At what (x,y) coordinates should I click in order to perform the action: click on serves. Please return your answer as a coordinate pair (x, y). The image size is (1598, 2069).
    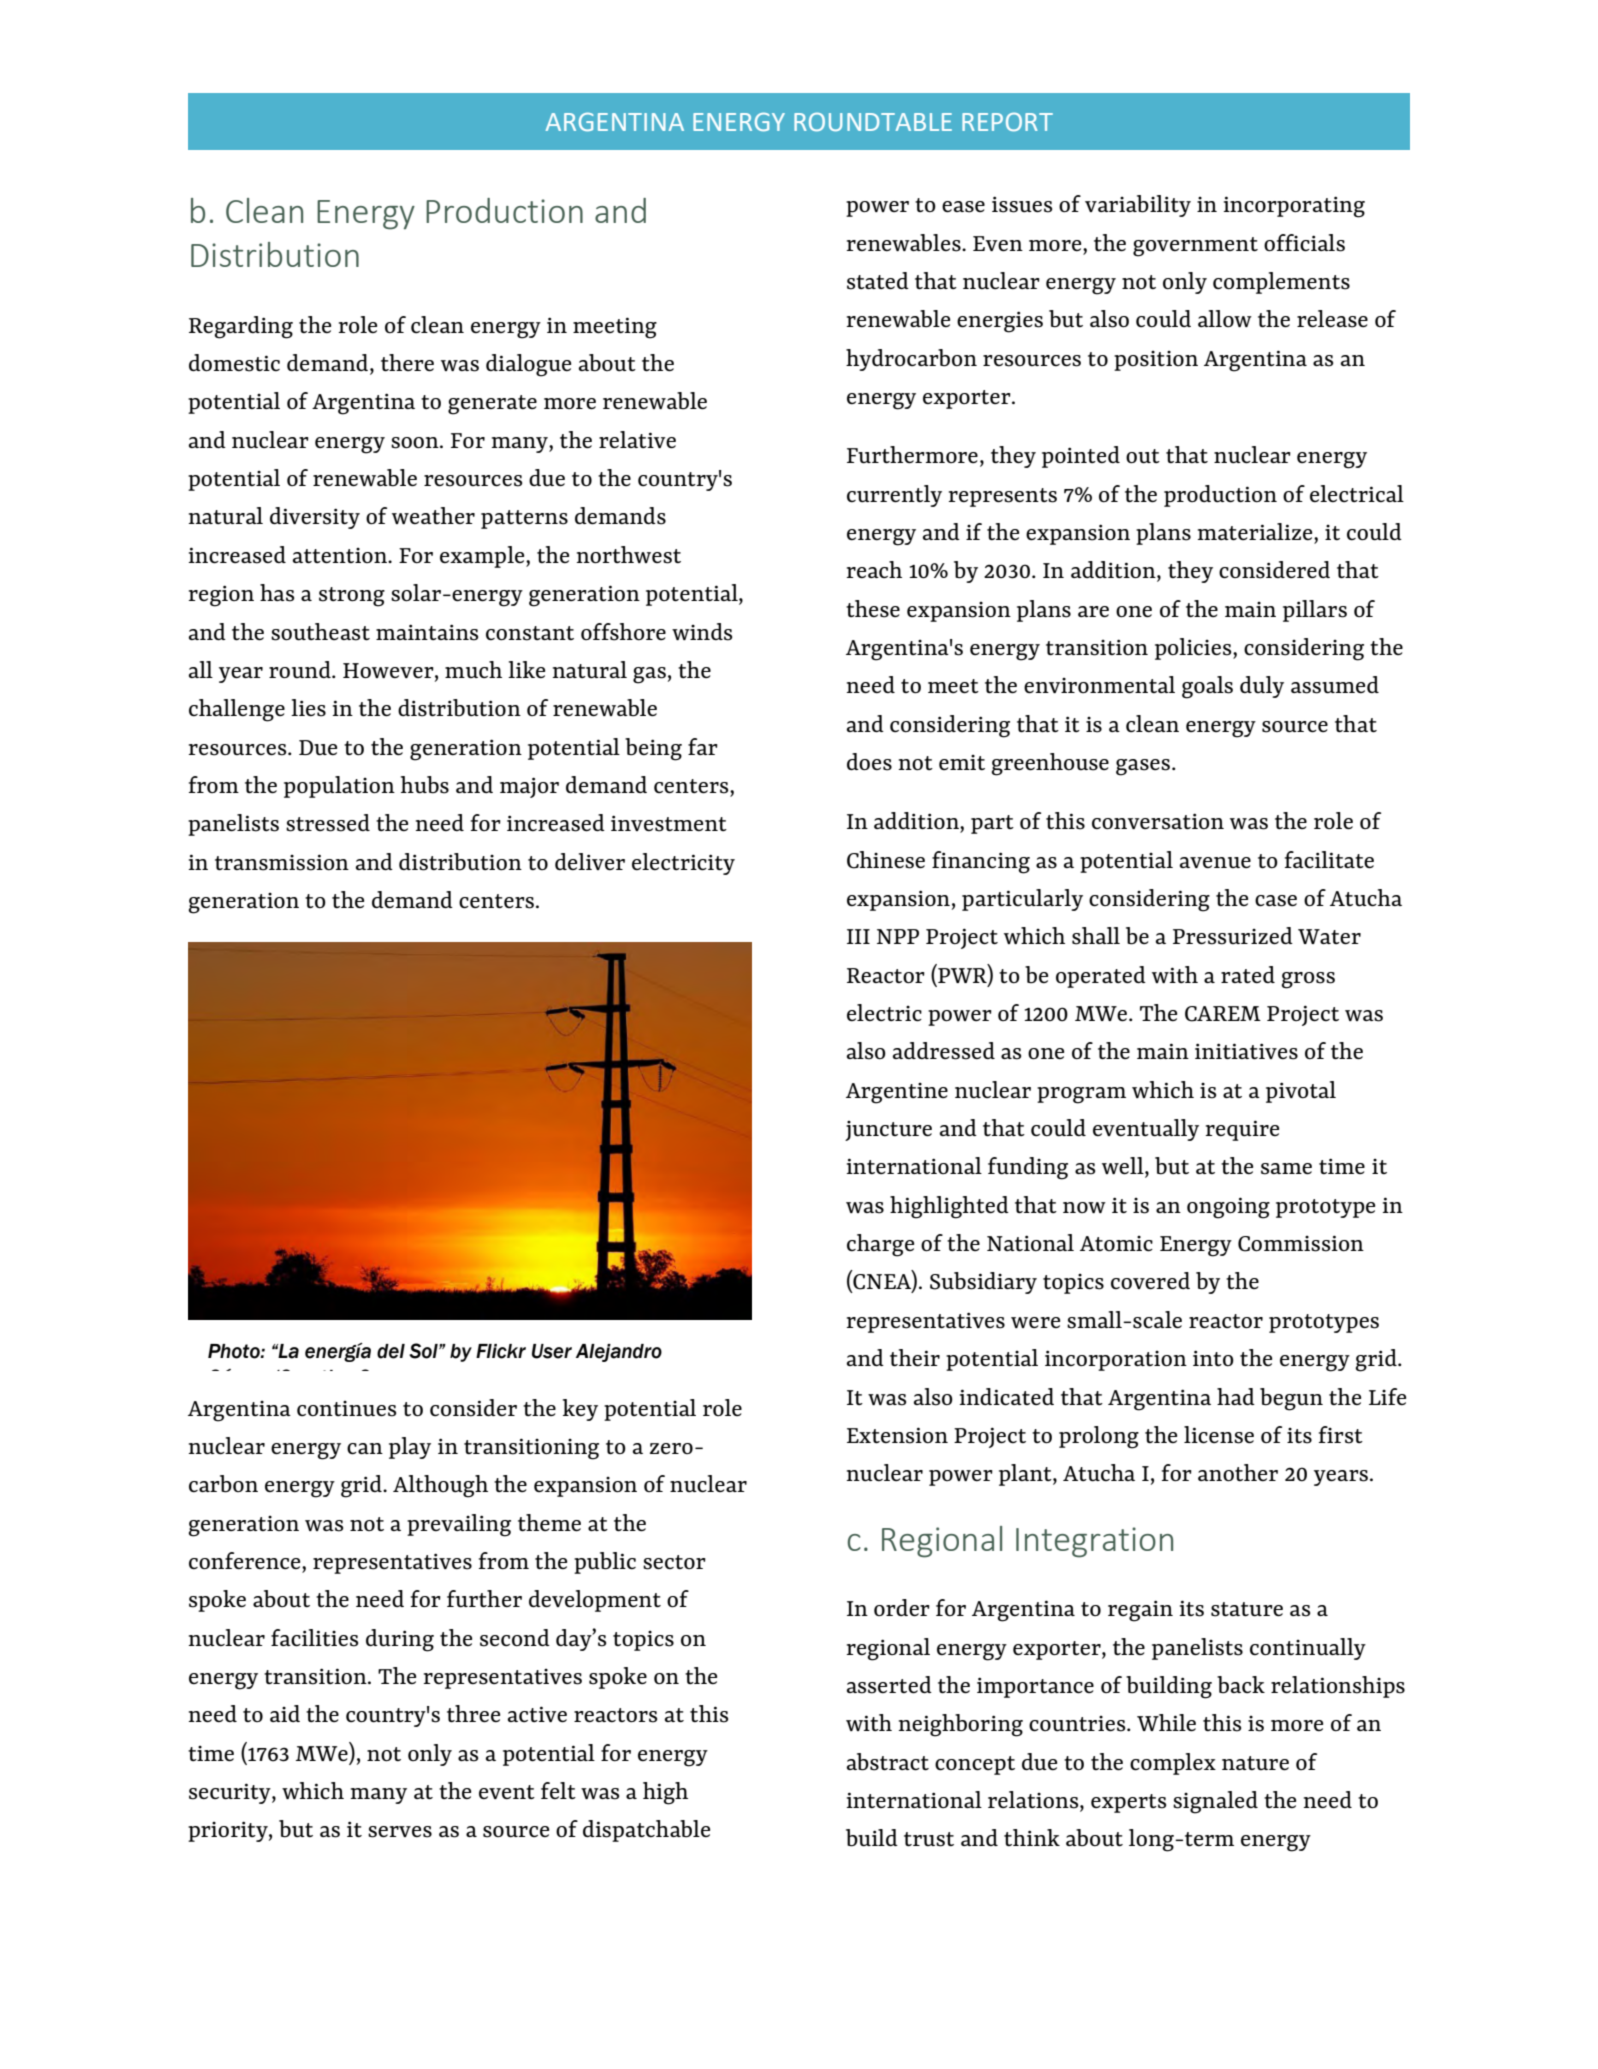
    Looking at the image, I should click on (400, 1832).
